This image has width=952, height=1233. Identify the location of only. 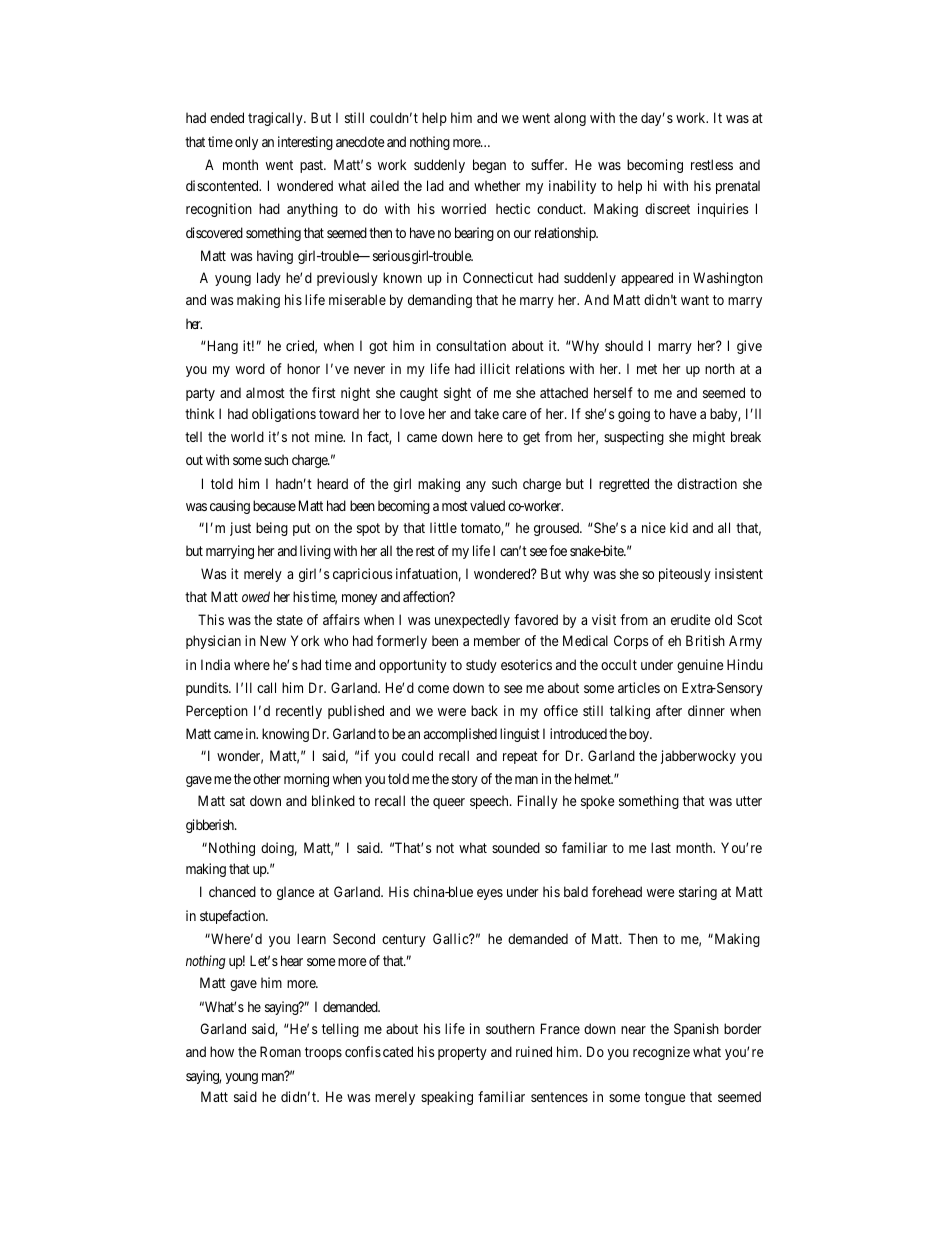
(246, 143).
